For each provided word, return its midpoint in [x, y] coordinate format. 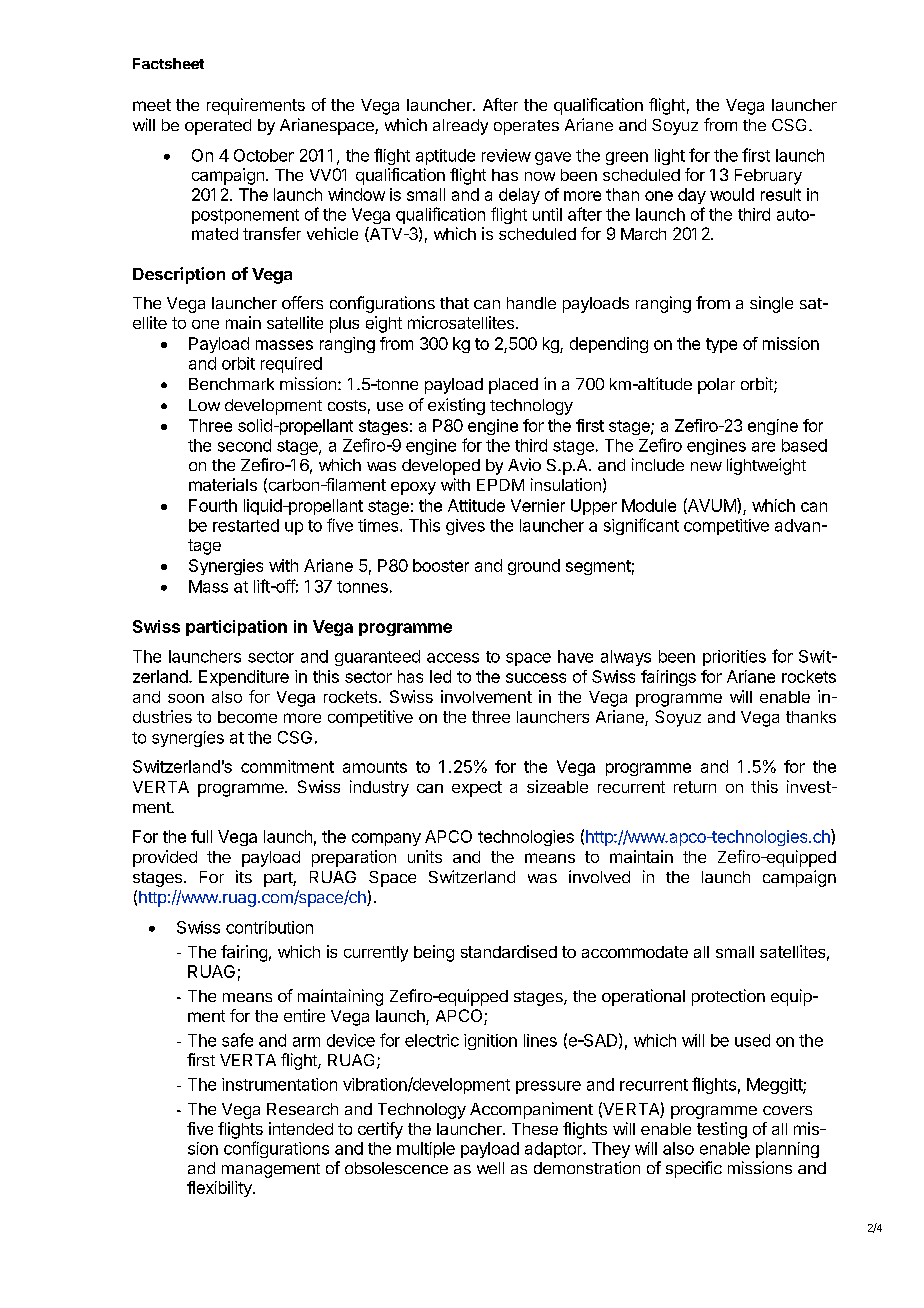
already [460, 127]
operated [218, 127]
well [490, 1168]
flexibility [220, 1189]
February [768, 177]
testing [722, 1130]
